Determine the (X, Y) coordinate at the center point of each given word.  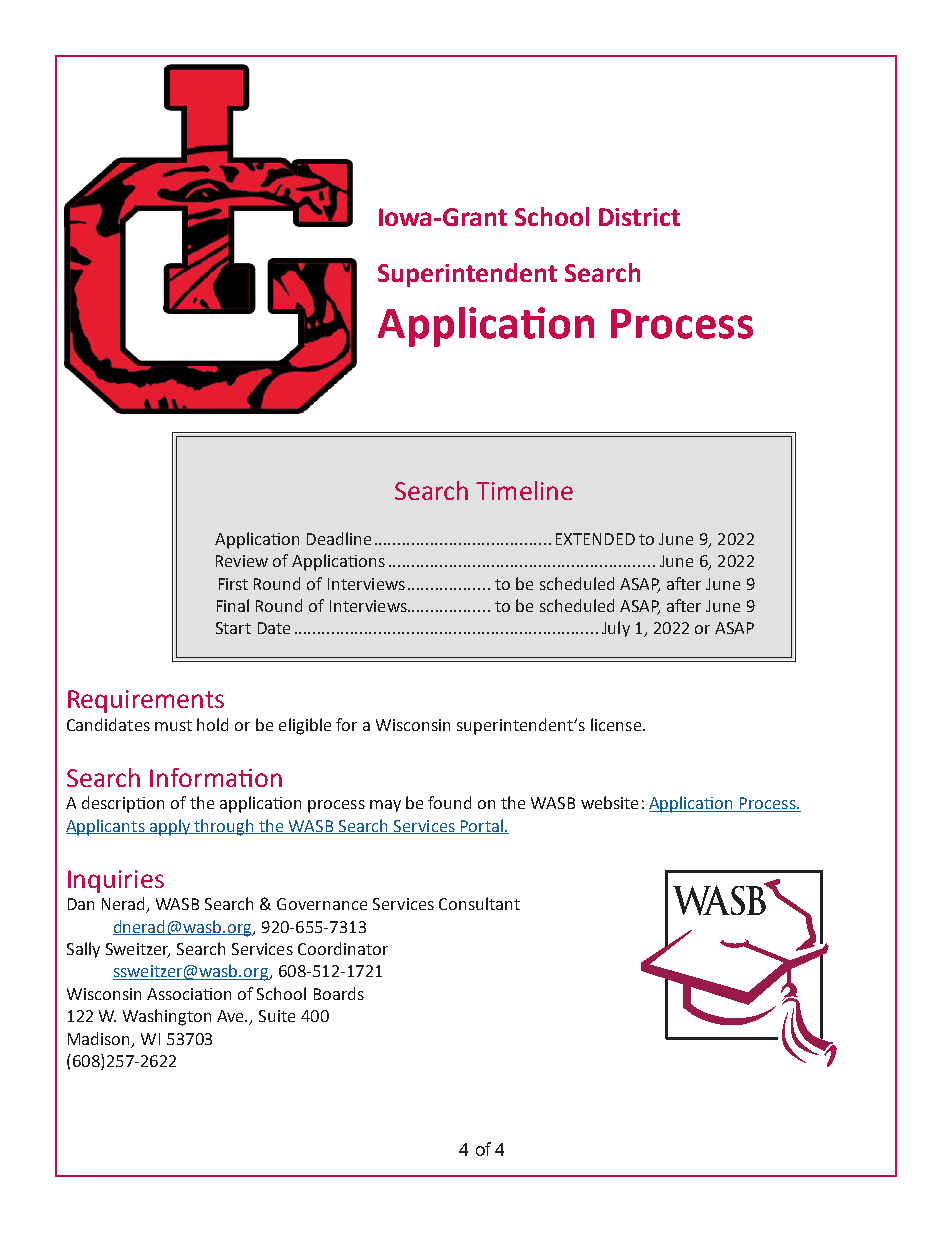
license (616, 724)
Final (233, 605)
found (449, 802)
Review (242, 561)
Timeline (524, 490)
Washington (167, 1017)
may (385, 806)
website (609, 802)
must (173, 725)
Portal (482, 826)
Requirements (146, 701)
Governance (322, 904)
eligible (305, 726)
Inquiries (116, 881)
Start (233, 628)
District (639, 217)
